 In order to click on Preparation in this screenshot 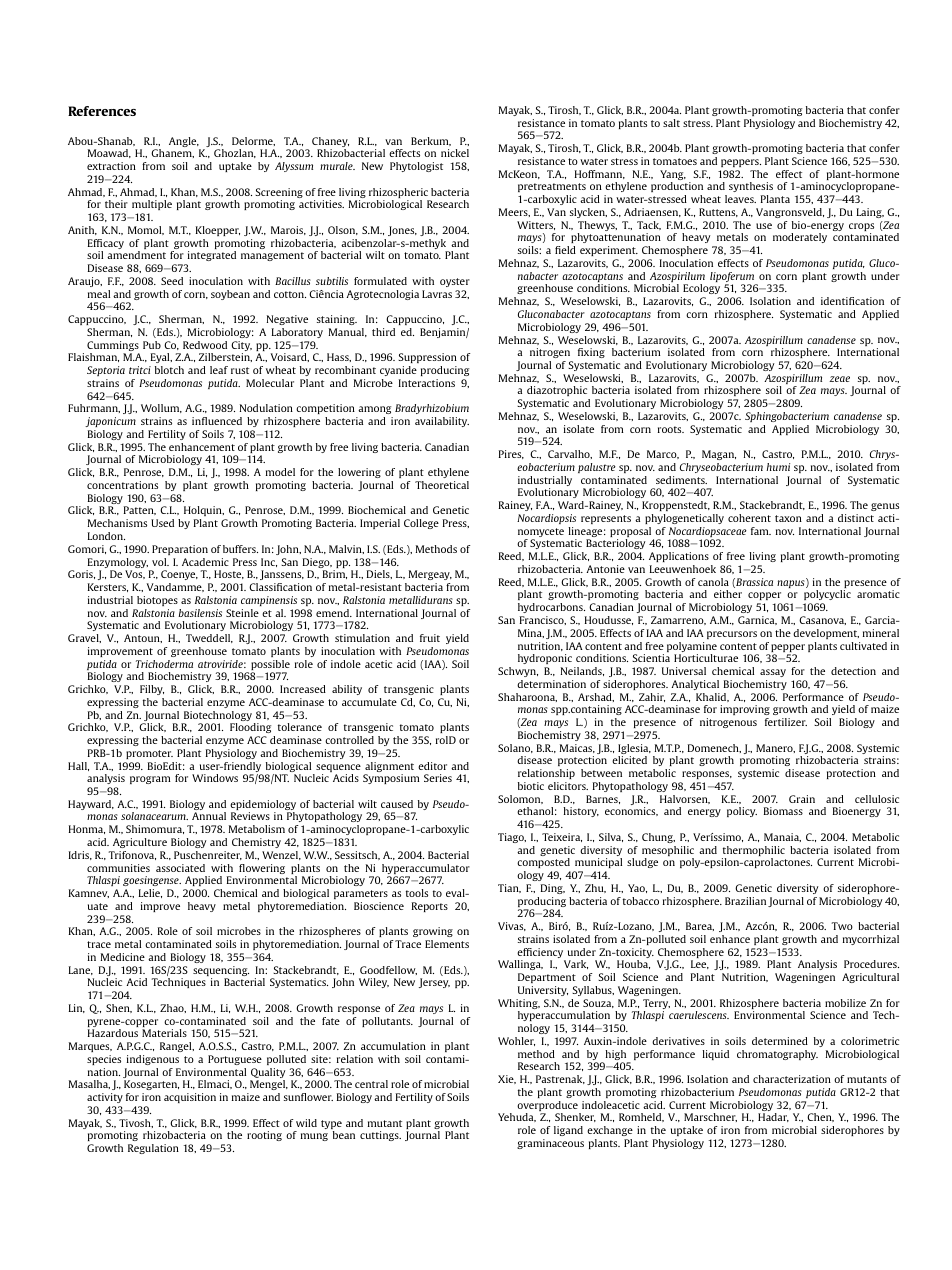, I will do `click(180, 550)`.
